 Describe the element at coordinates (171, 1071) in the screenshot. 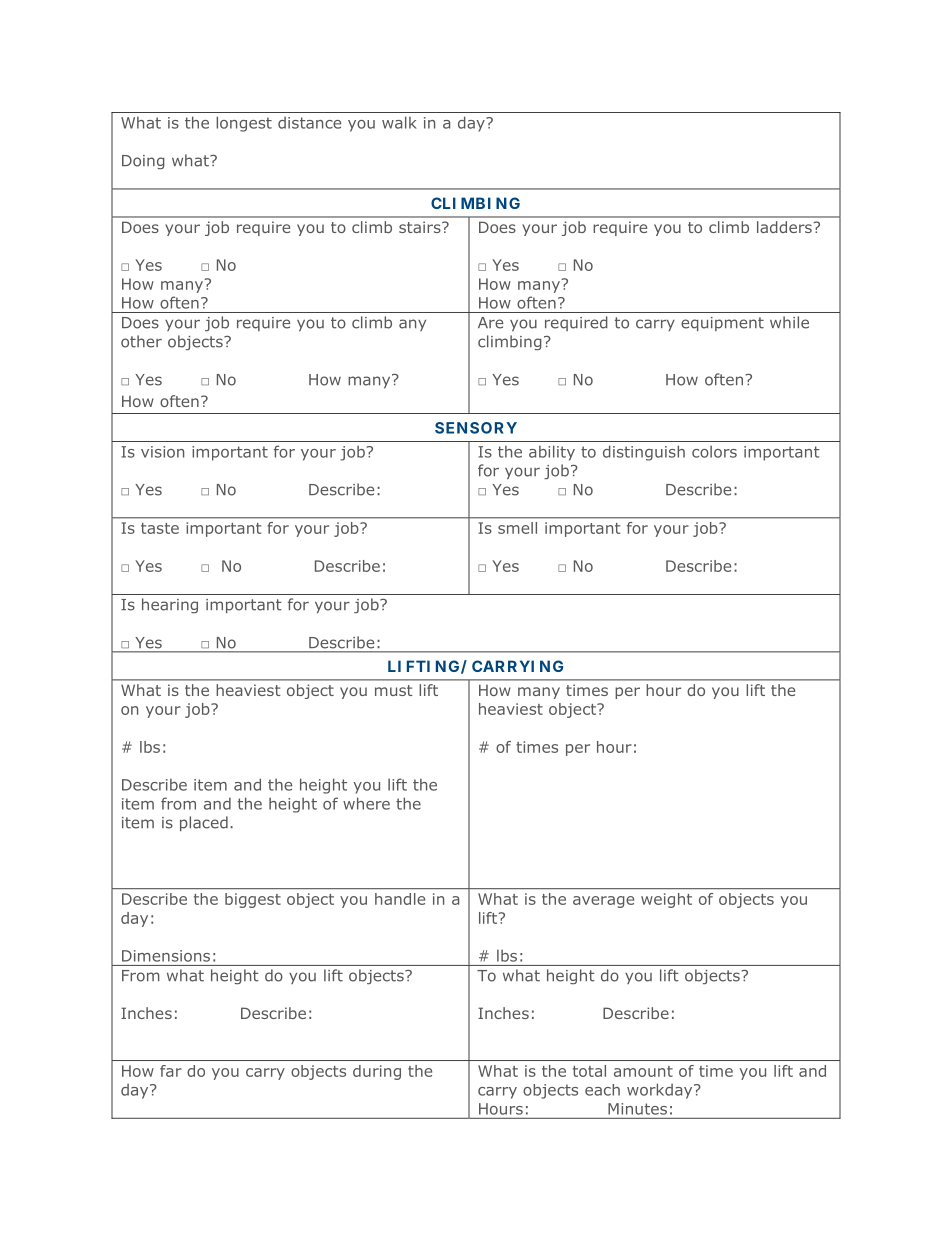

I see `far` at that location.
